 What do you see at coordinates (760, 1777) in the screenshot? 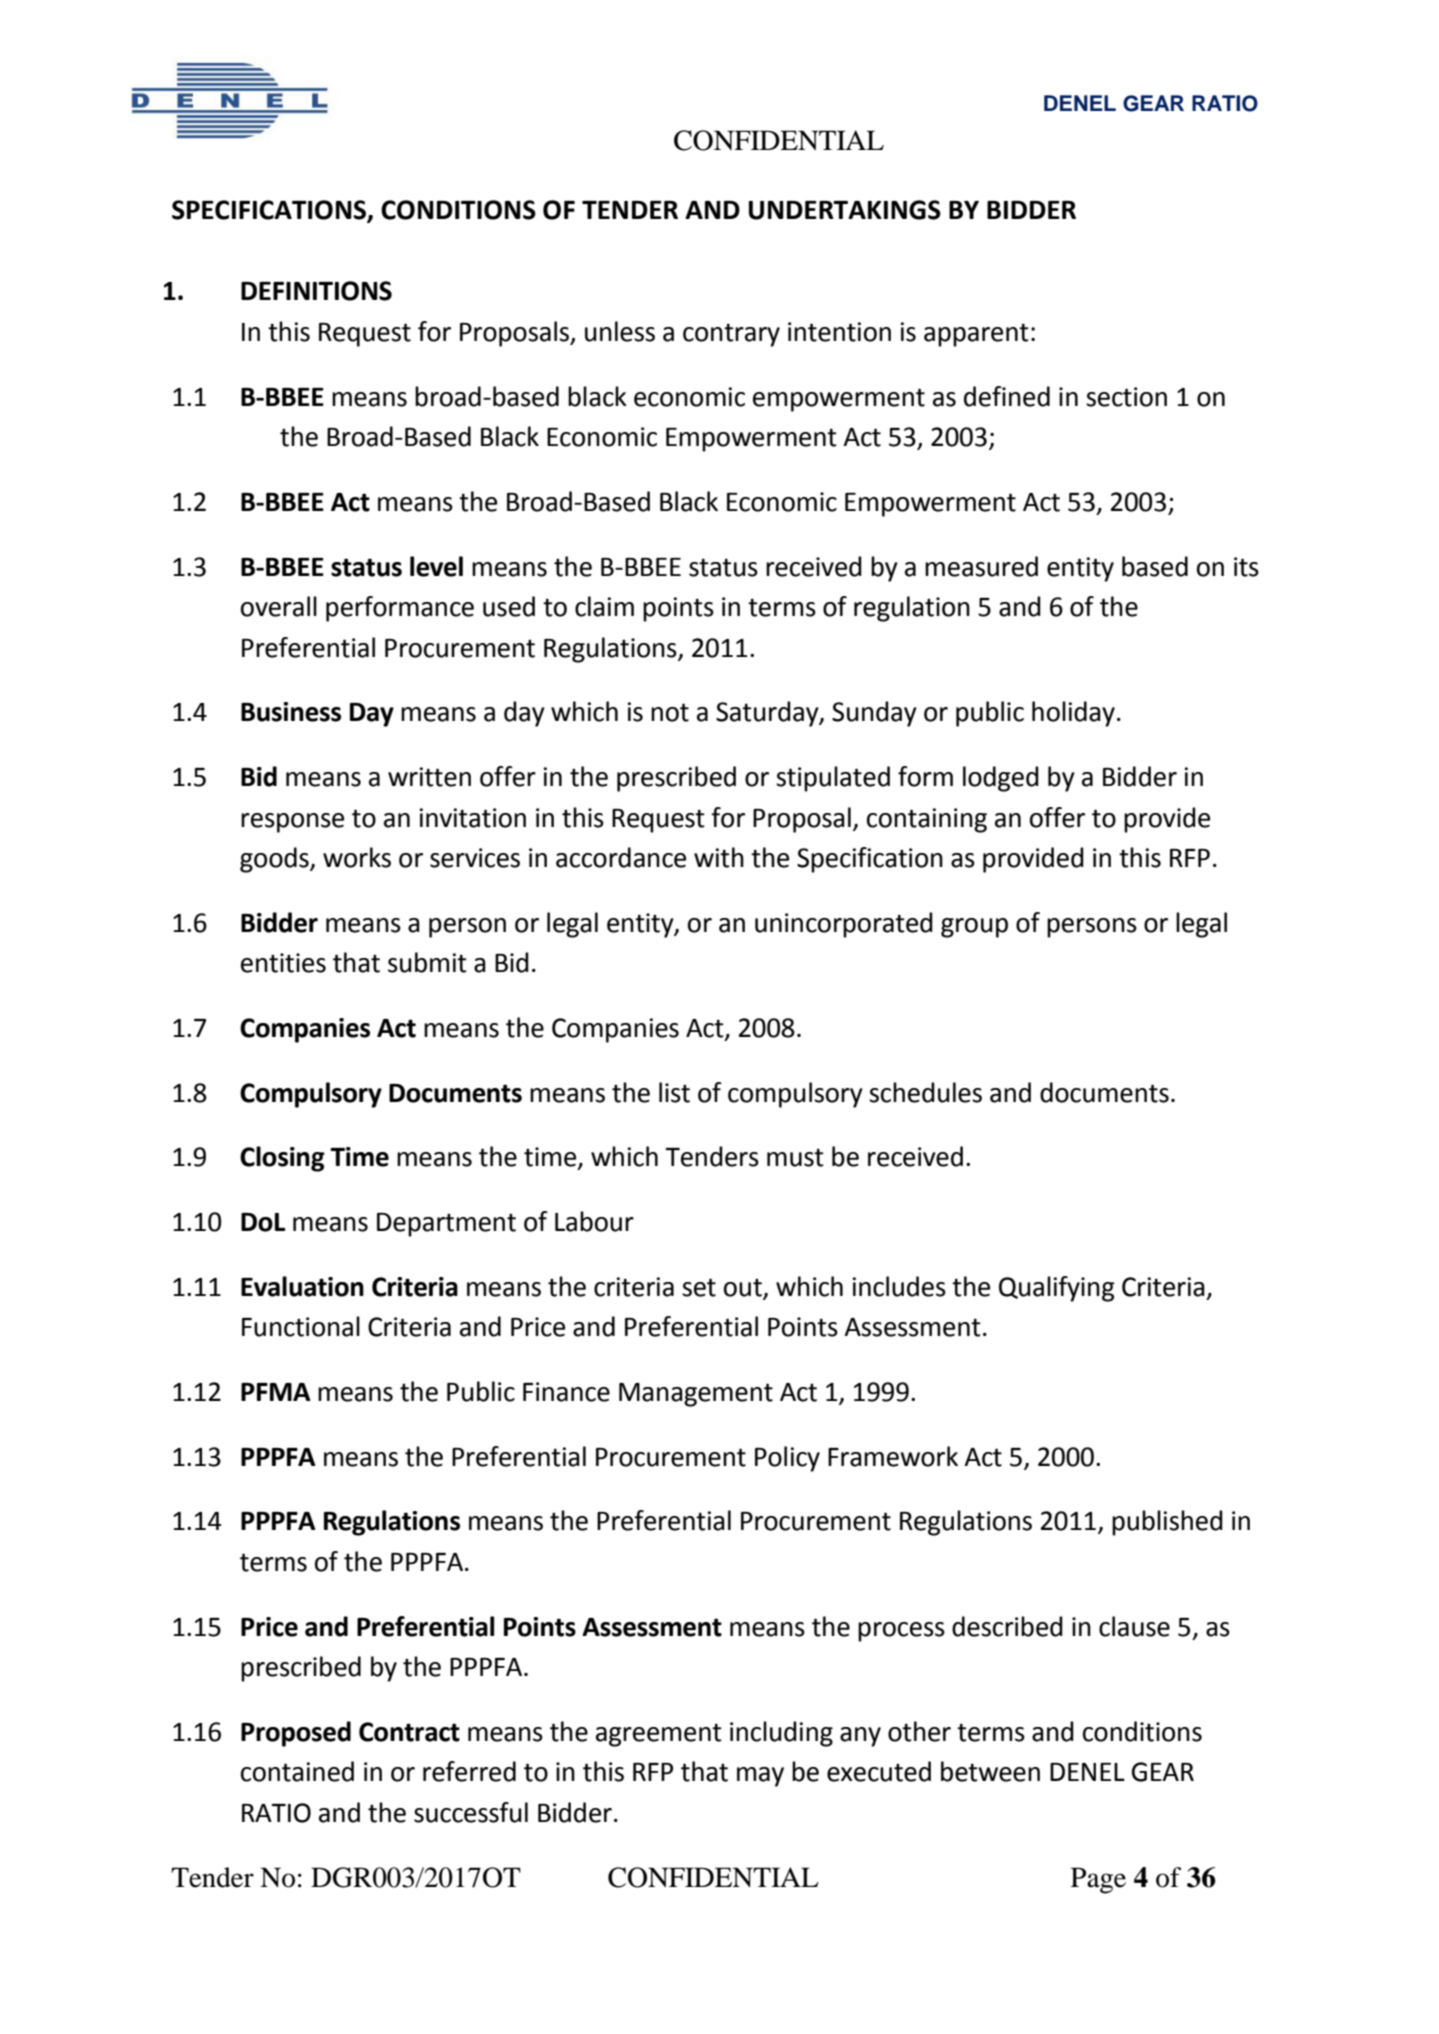
I see `may` at bounding box center [760, 1777].
